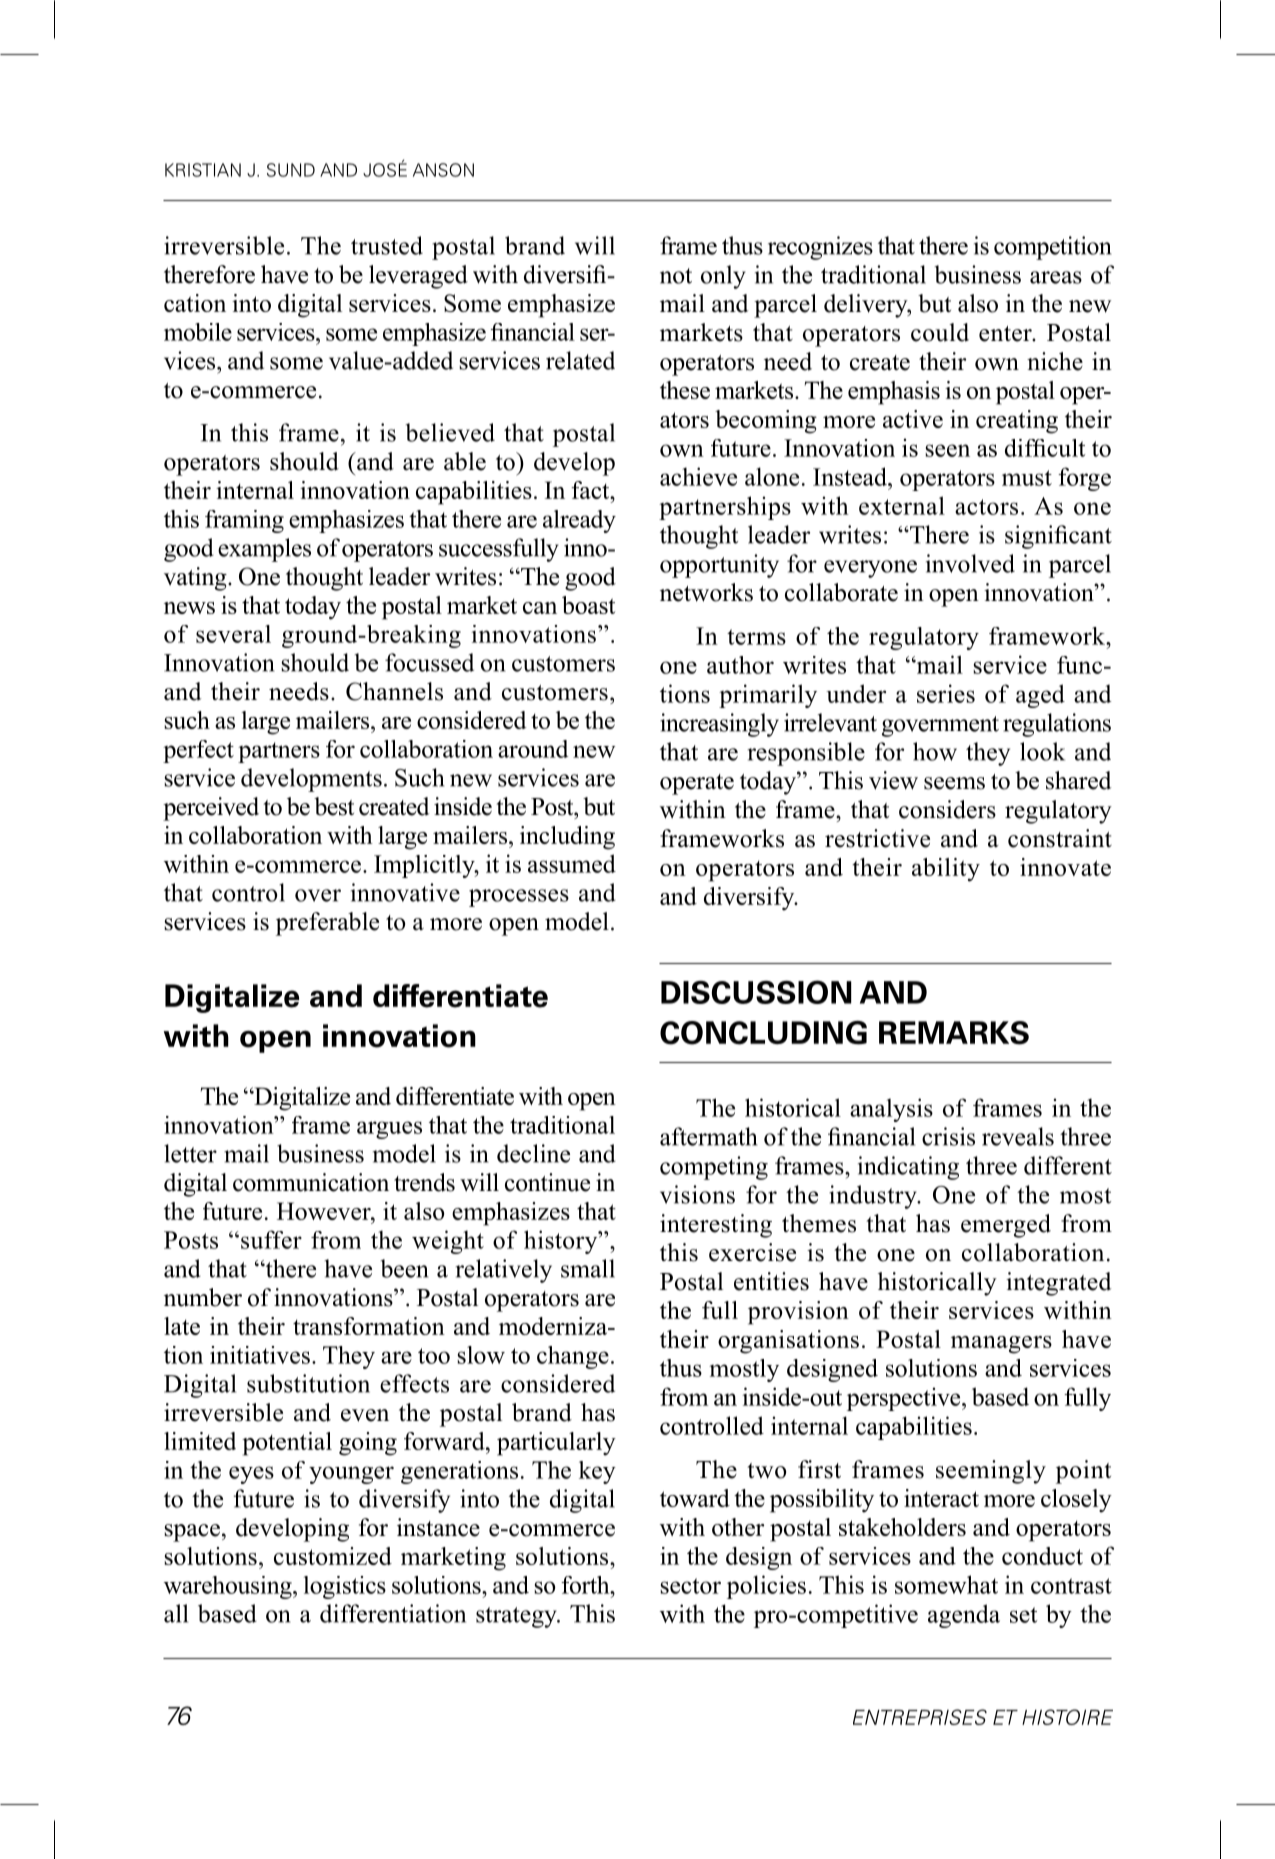 The height and width of the document is (1859, 1275). I want to click on involved, so click(970, 563).
